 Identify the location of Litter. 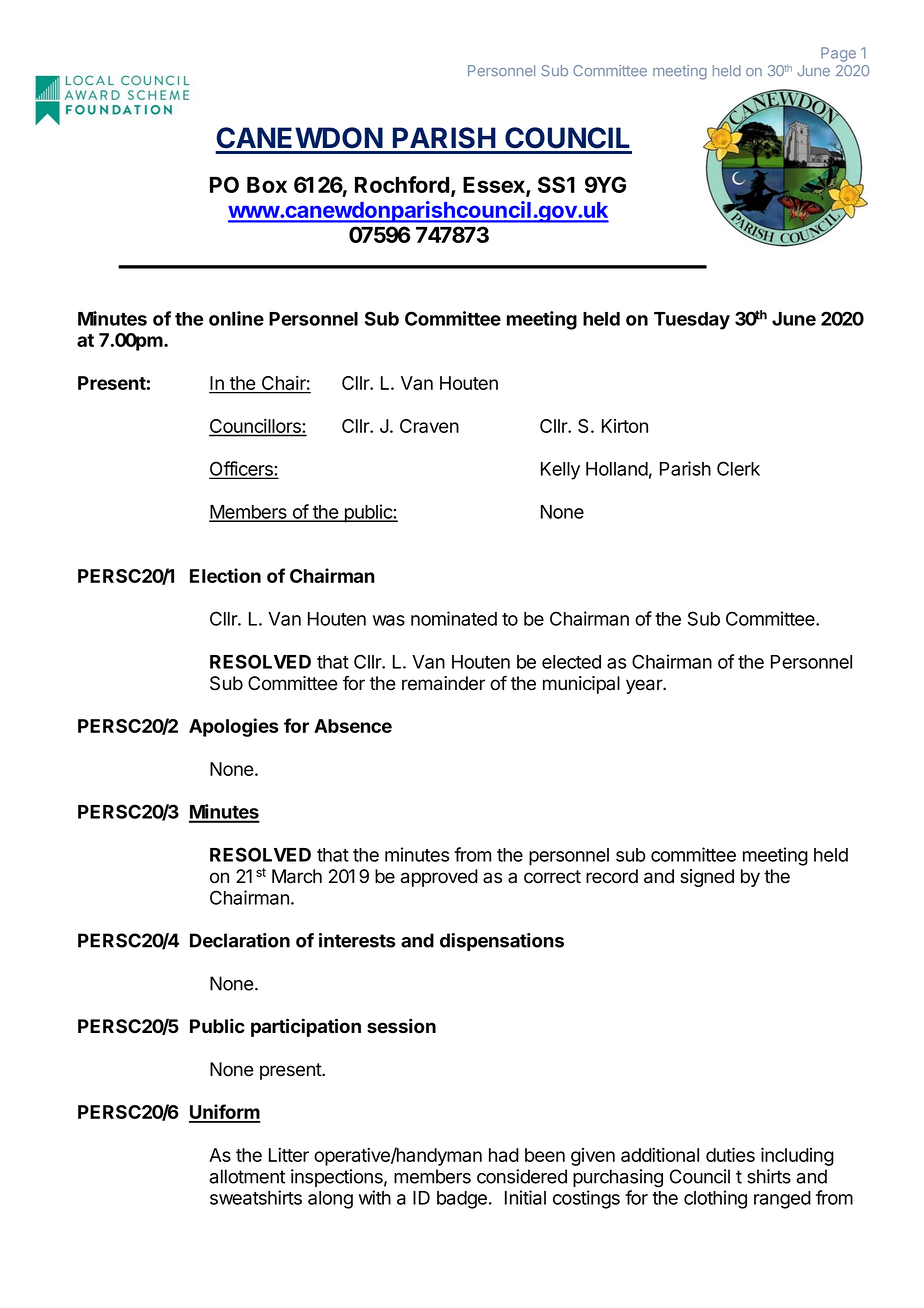
(289, 1154).
